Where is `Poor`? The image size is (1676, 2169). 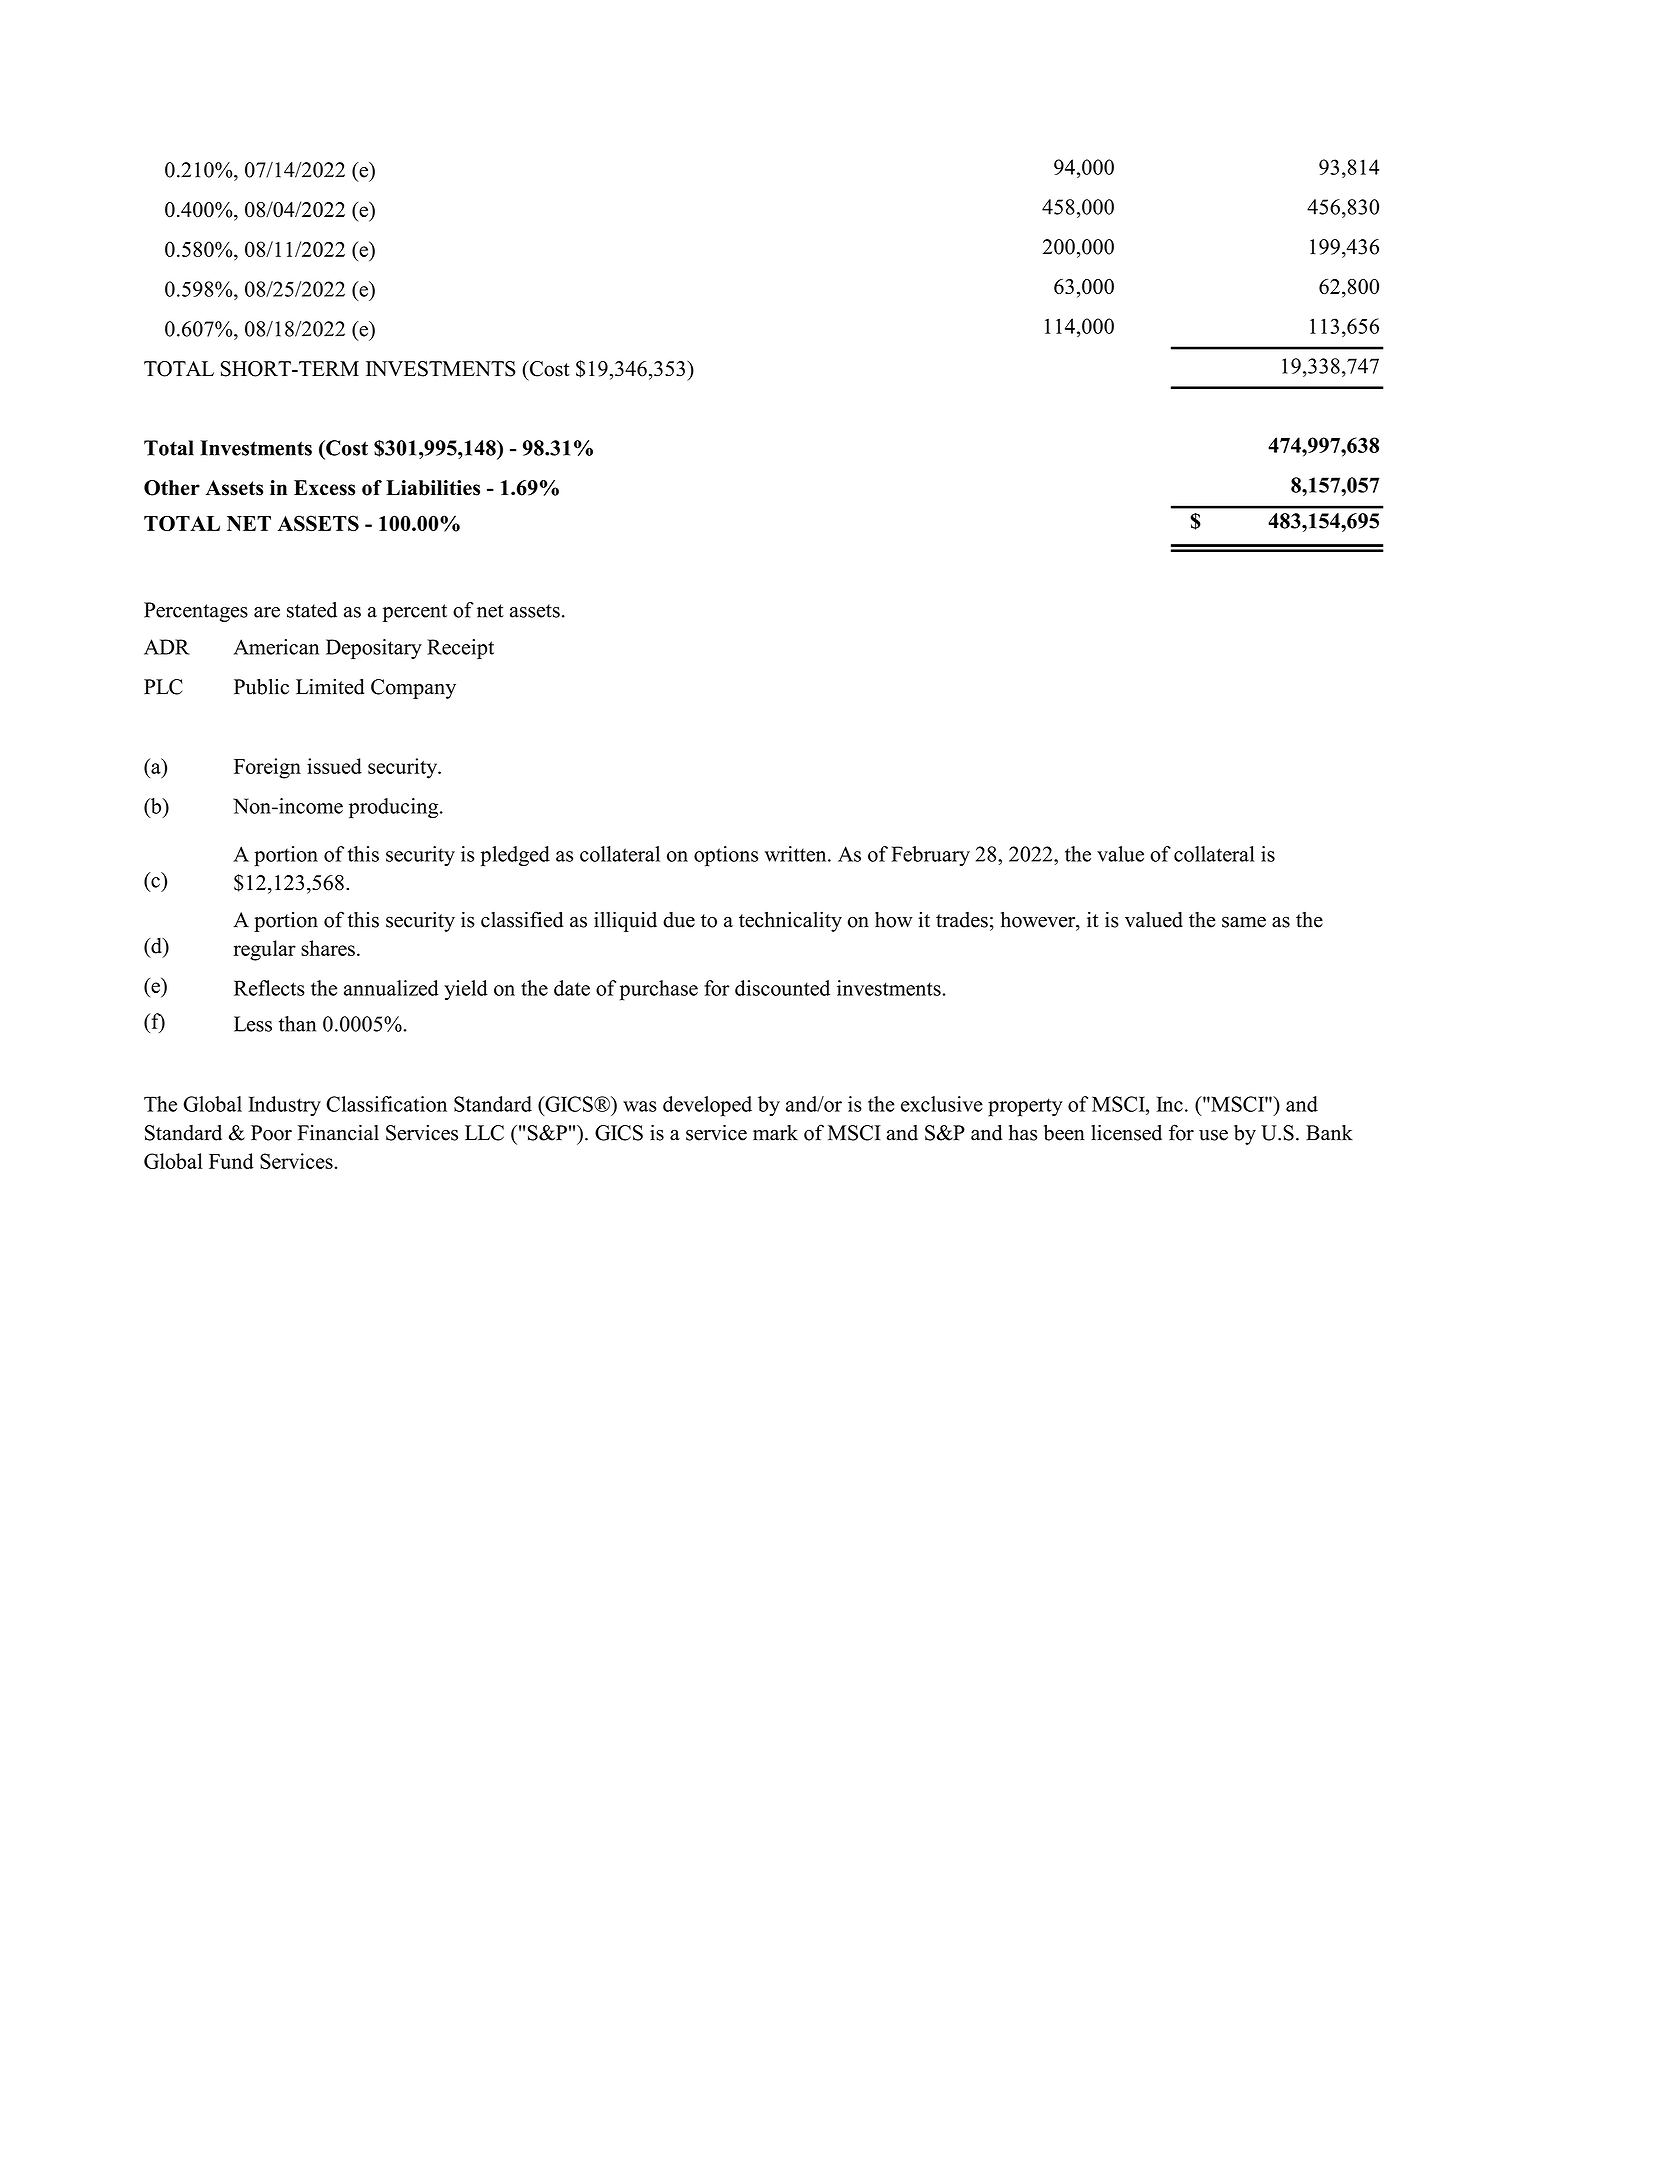
Poor is located at coordinates (271, 1133).
